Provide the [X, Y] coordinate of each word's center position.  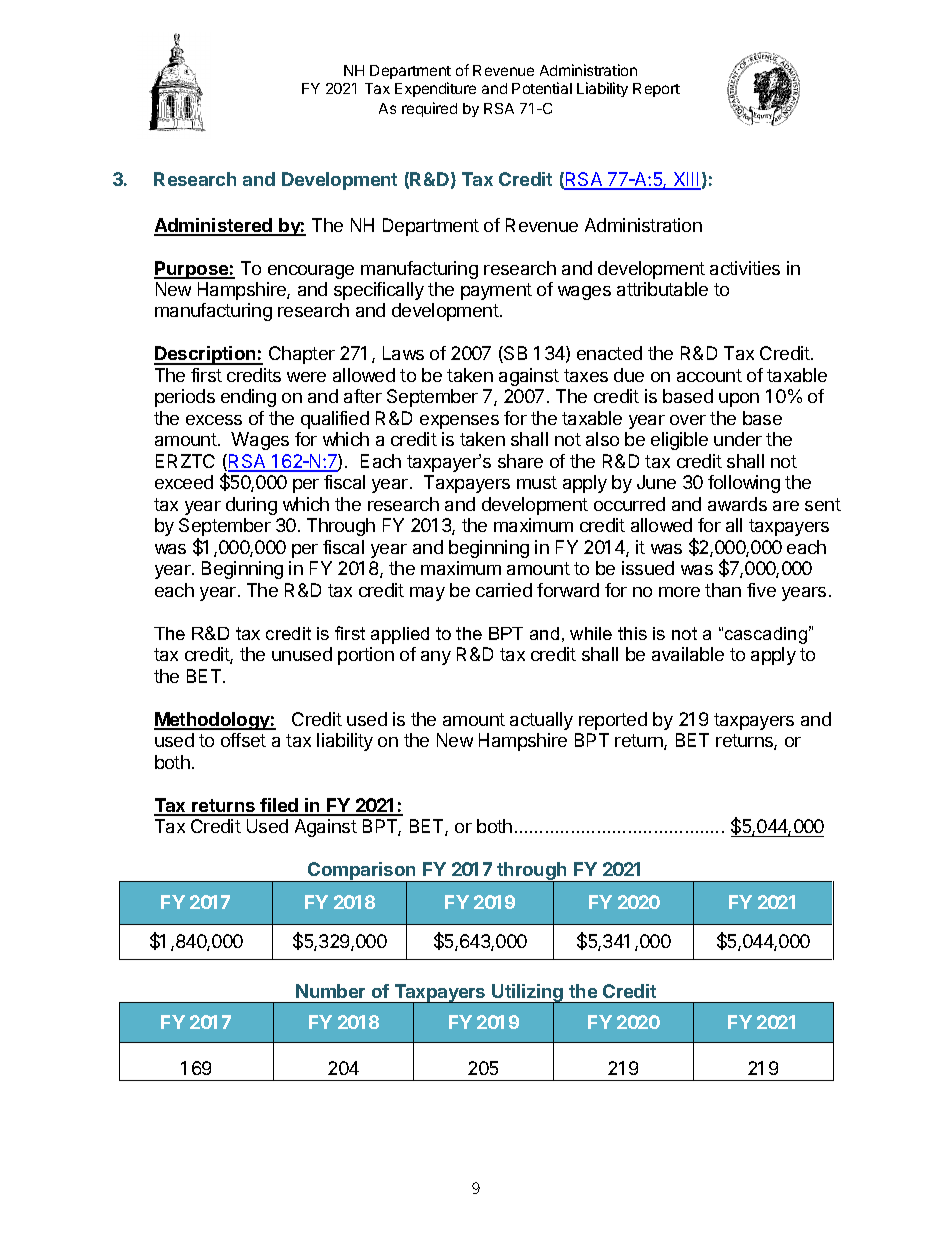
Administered [214, 226]
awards [737, 504]
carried [504, 590]
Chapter [302, 355]
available [688, 654]
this [632, 633]
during [251, 506]
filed [280, 806]
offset [243, 740]
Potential [542, 88]
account [709, 375]
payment [496, 291]
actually [541, 721]
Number [330, 991]
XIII [686, 180]
